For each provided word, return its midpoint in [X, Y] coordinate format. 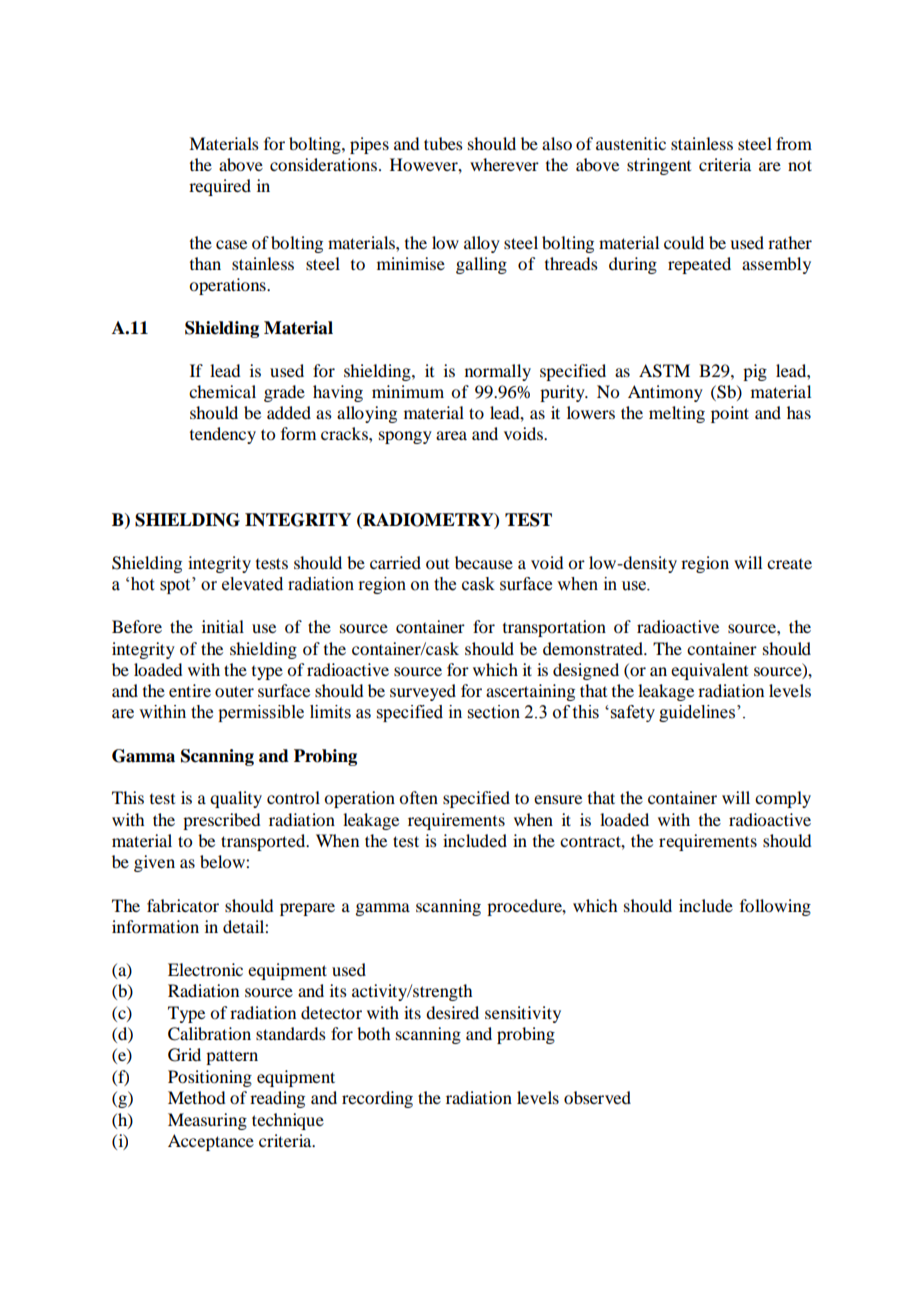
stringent [659, 166]
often [418, 797]
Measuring [207, 1121]
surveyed [423, 692]
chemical [222, 391]
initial [223, 626]
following [775, 907]
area [451, 435]
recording [377, 1099]
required [220, 187]
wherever [504, 164]
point [730, 414]
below [223, 861]
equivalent [709, 671]
